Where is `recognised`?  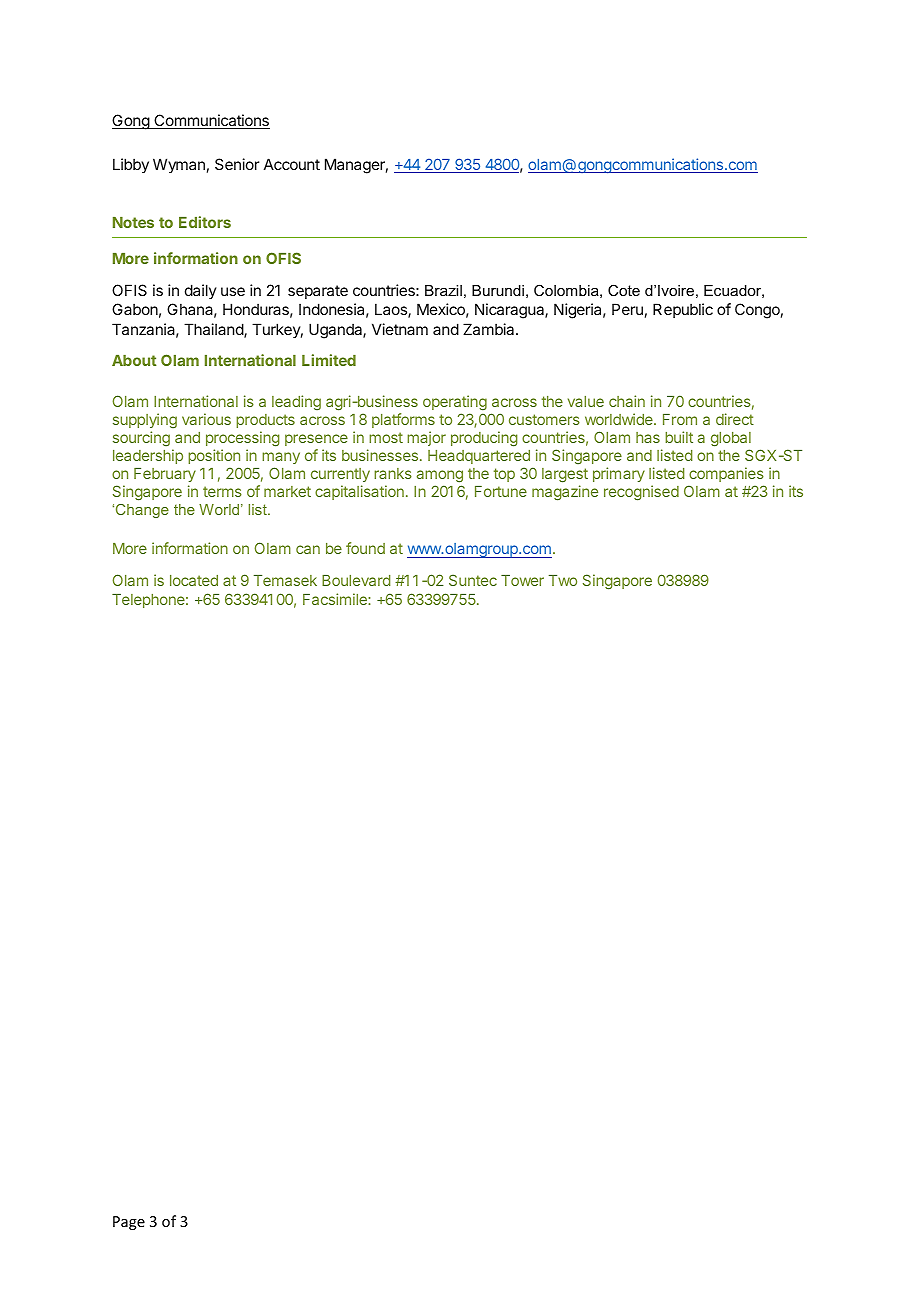 recognised is located at coordinates (641, 493).
